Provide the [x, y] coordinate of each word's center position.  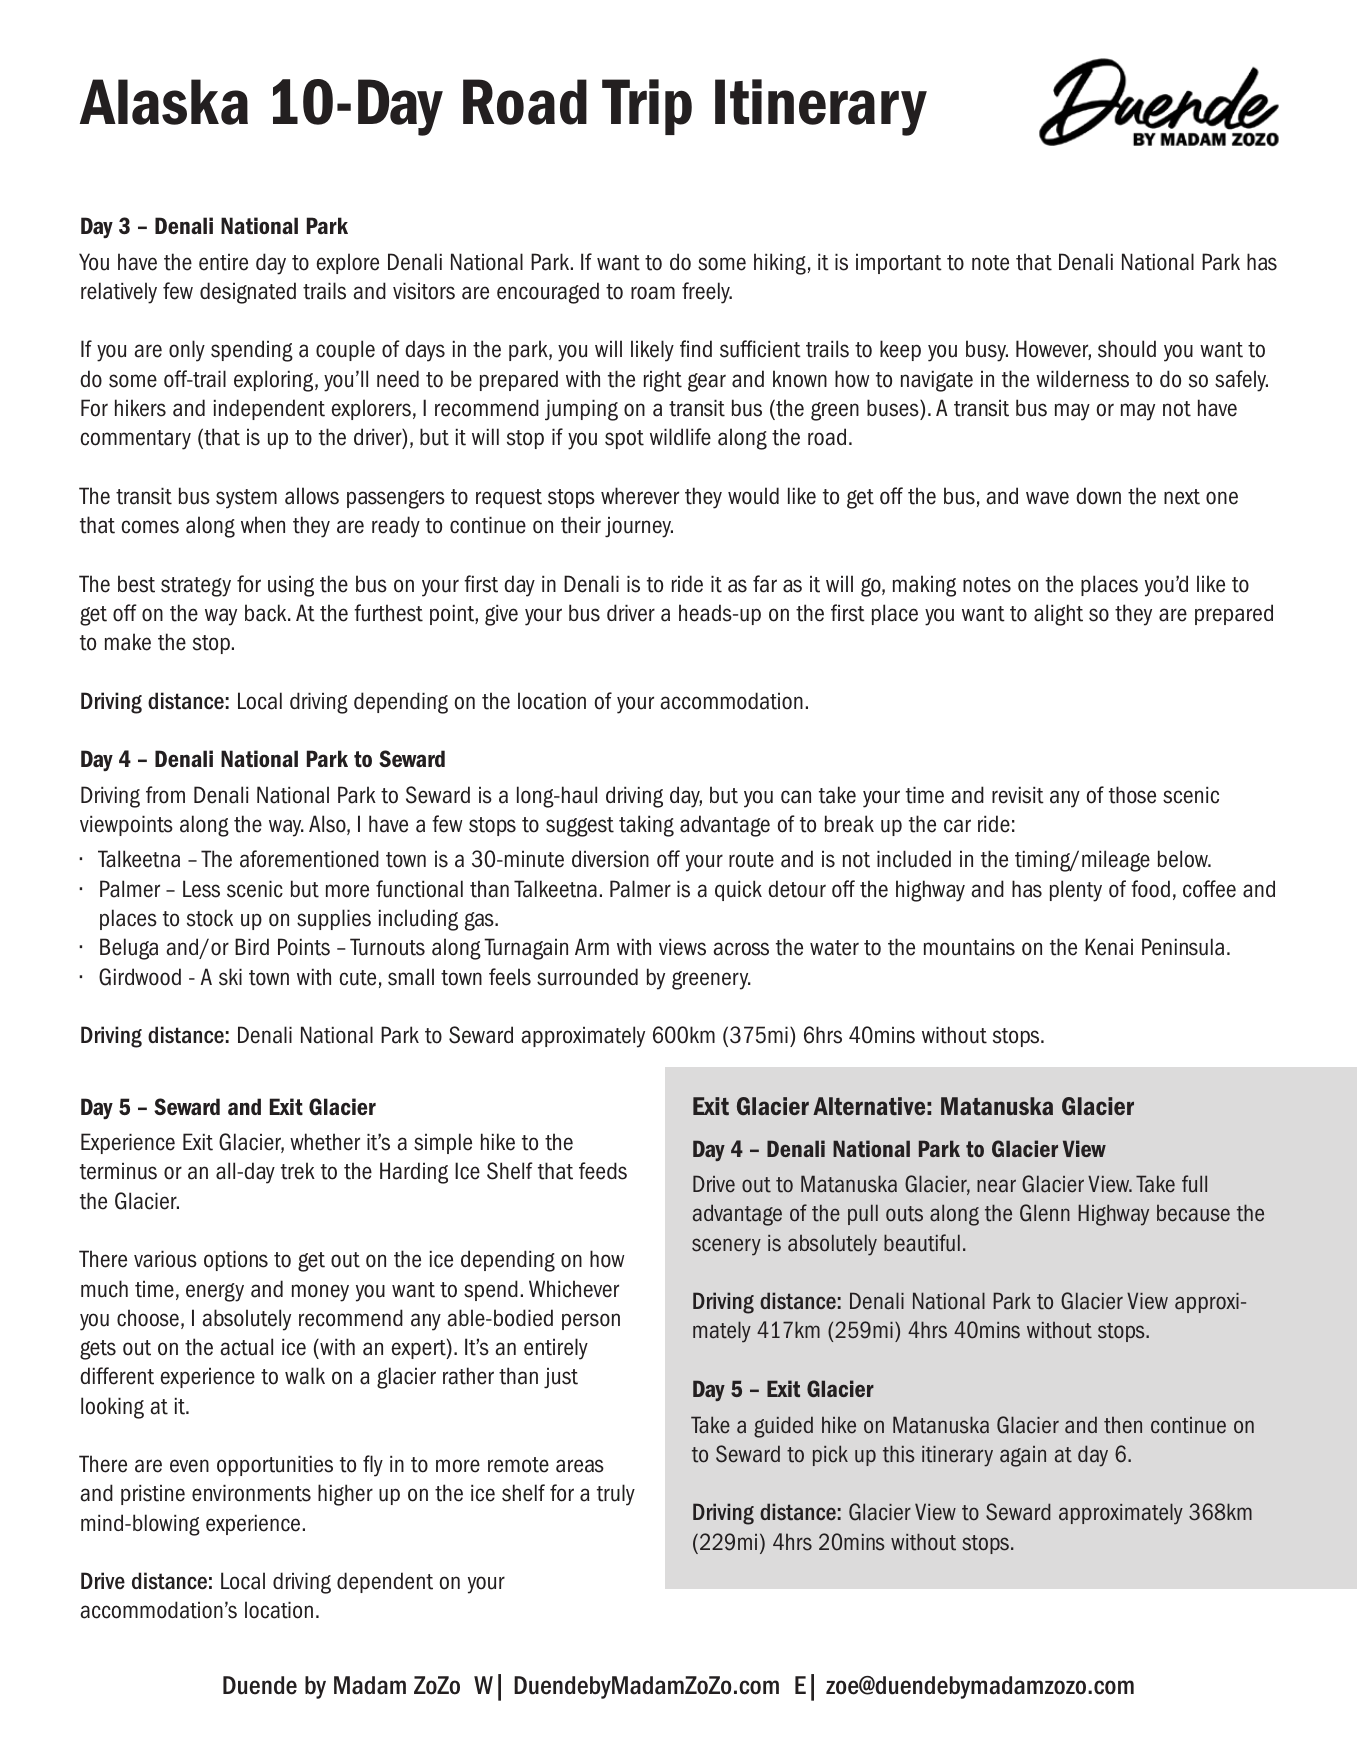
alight [1058, 615]
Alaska [164, 102]
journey [639, 527]
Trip [647, 107]
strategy [196, 587]
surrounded [587, 977]
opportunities [275, 1466]
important [899, 264]
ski [230, 977]
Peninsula [1183, 947]
